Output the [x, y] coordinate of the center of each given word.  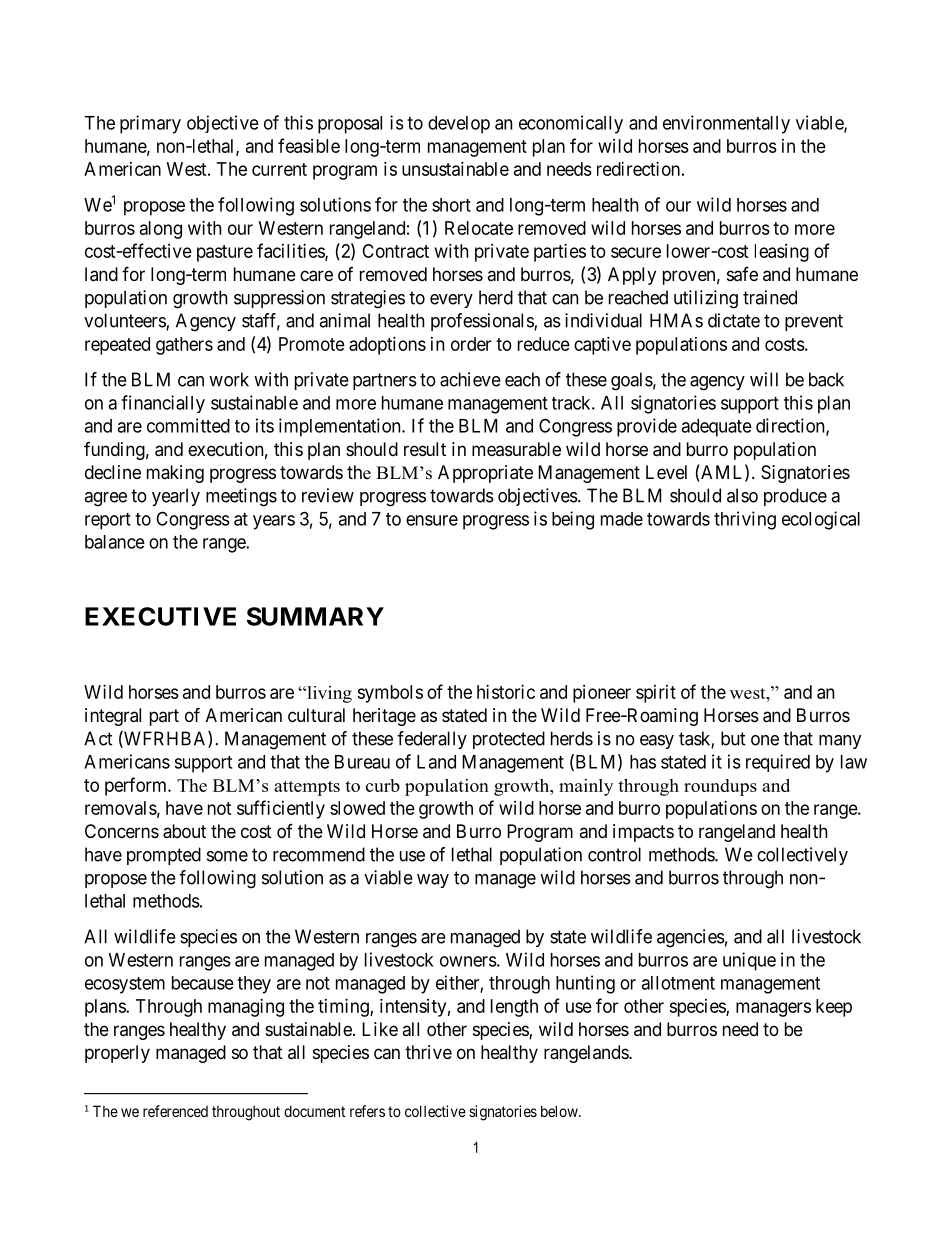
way [433, 881]
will [764, 379]
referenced [175, 1111]
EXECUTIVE [160, 616]
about [184, 831]
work [229, 379]
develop [459, 125]
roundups [720, 787]
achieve [470, 379]
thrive [428, 1052]
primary [150, 124]
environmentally [726, 124]
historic [506, 692]
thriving [745, 520]
